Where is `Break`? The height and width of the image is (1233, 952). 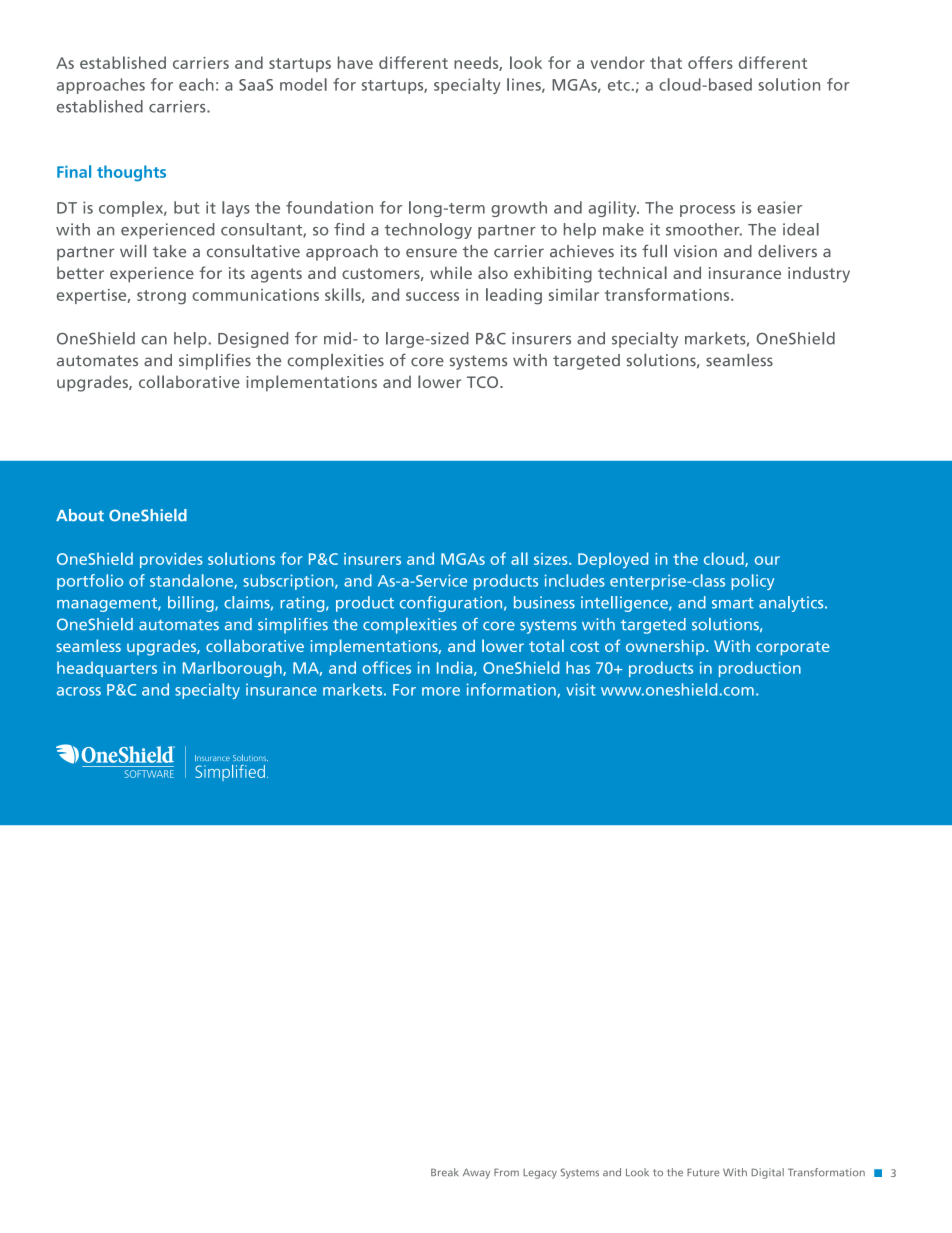
Break is located at coordinates (445, 1172).
